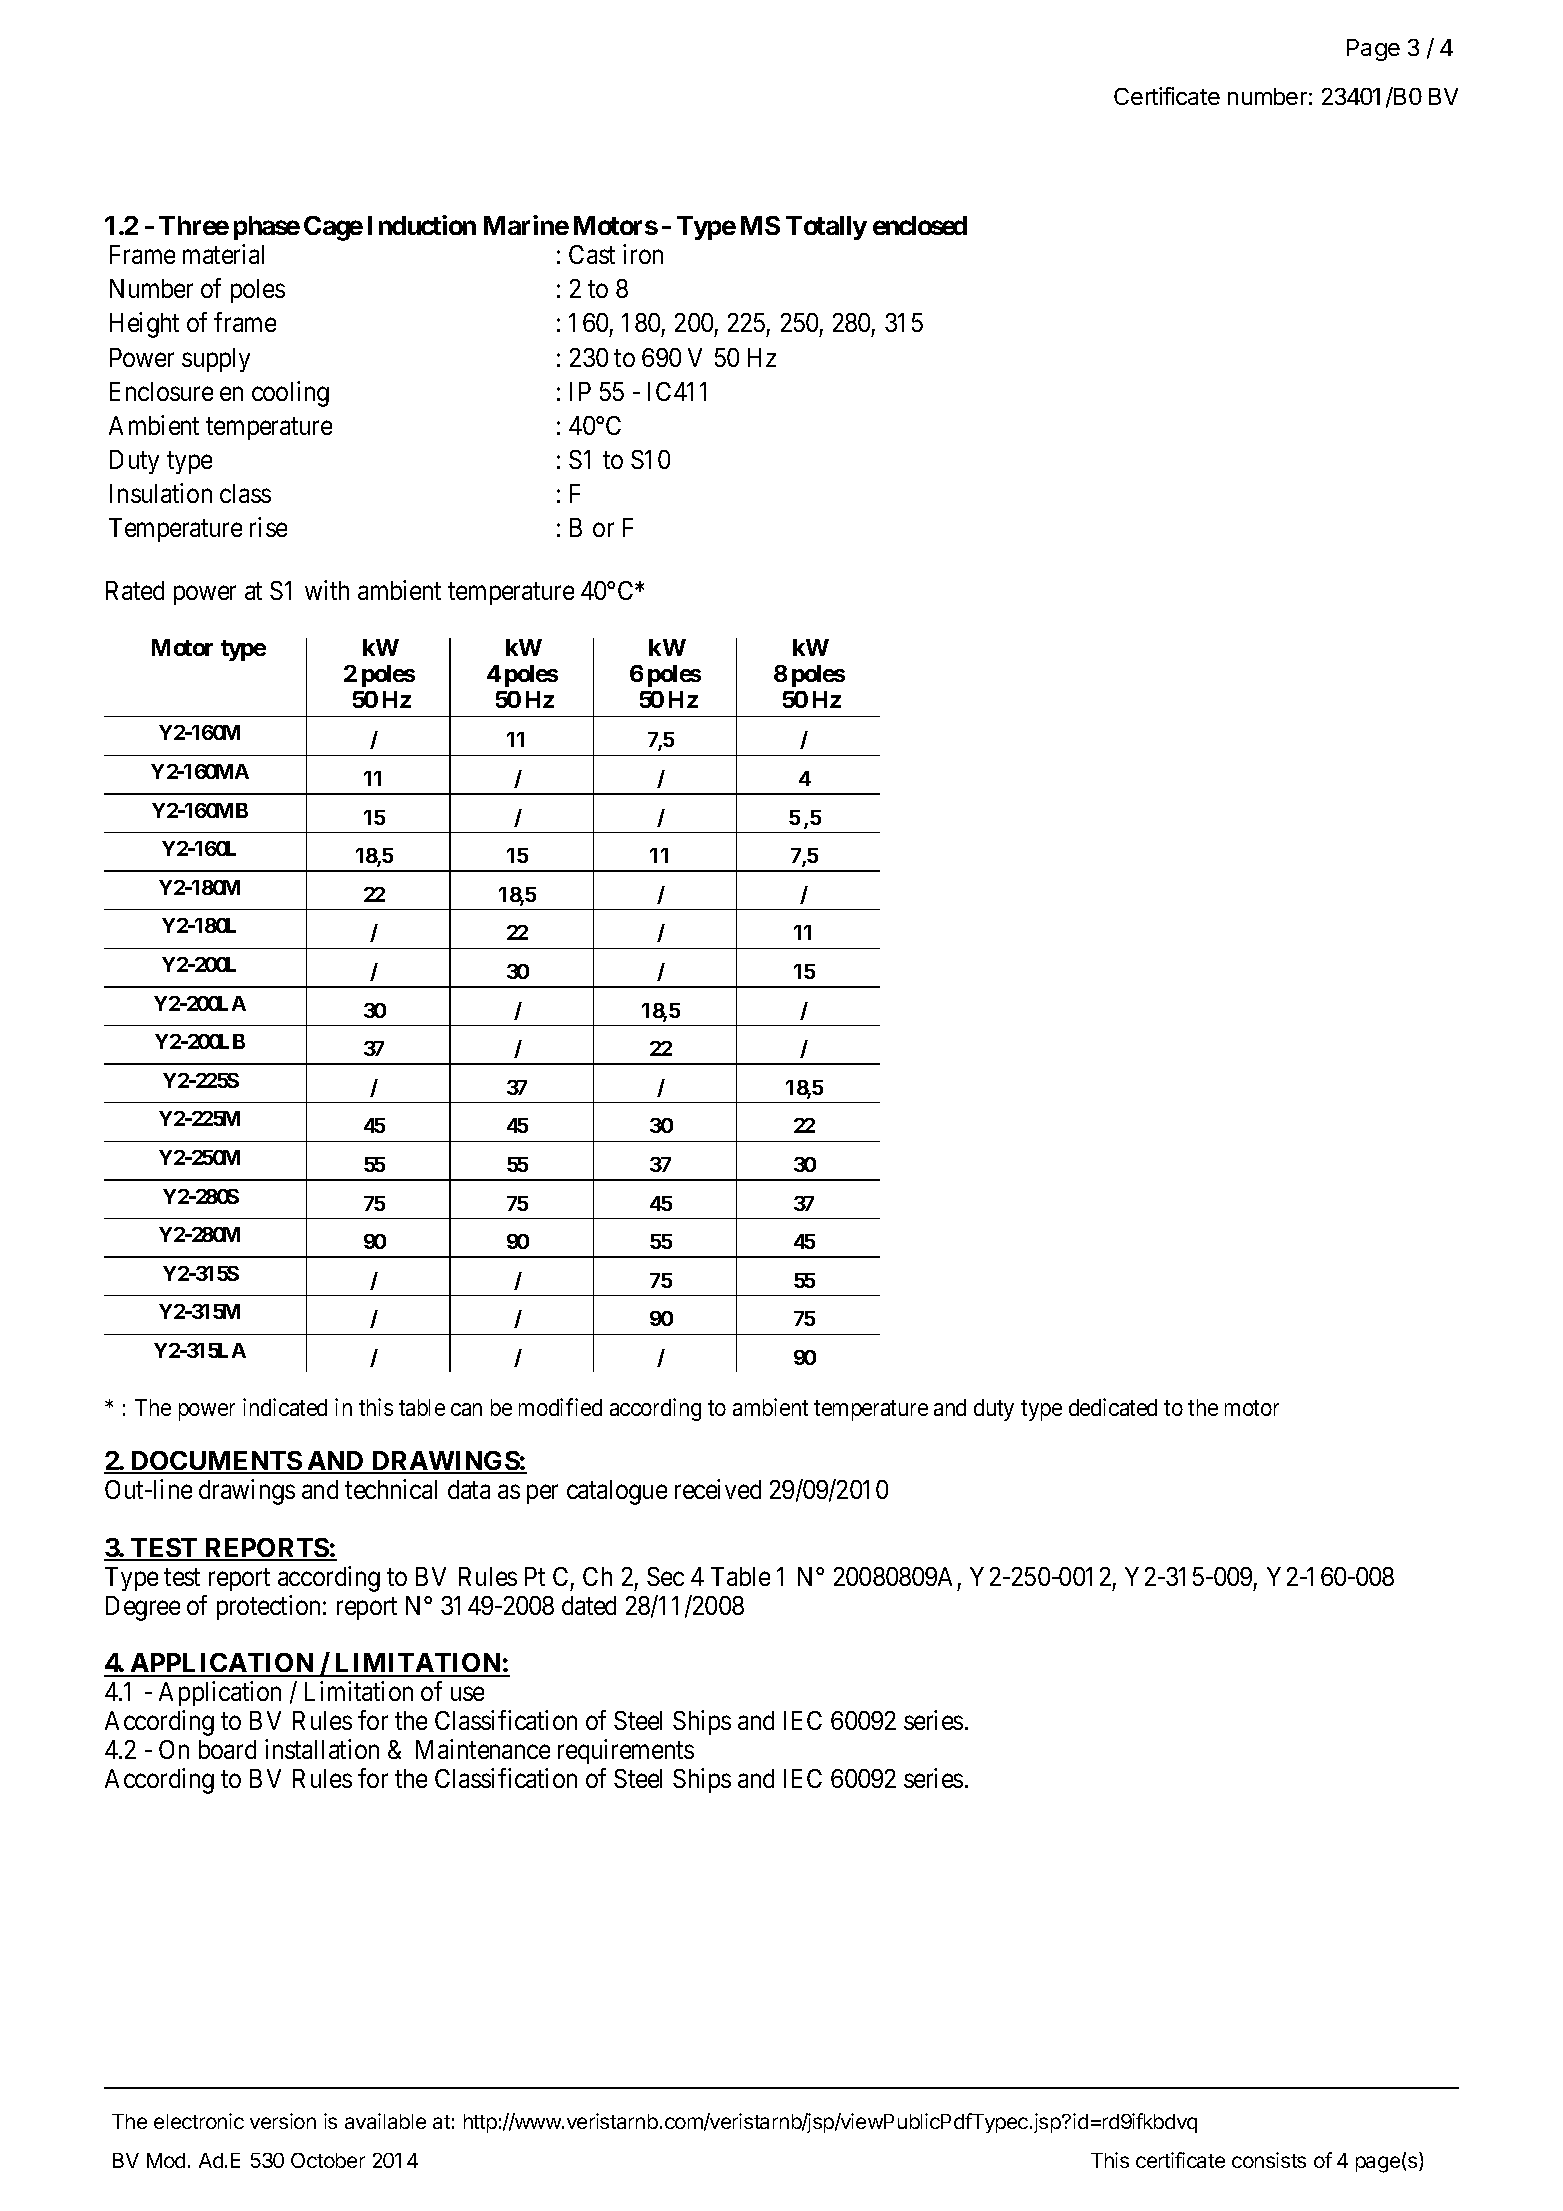 The image size is (1563, 2211). Describe the element at coordinates (560, 1407) in the image. I see `modified` at that location.
